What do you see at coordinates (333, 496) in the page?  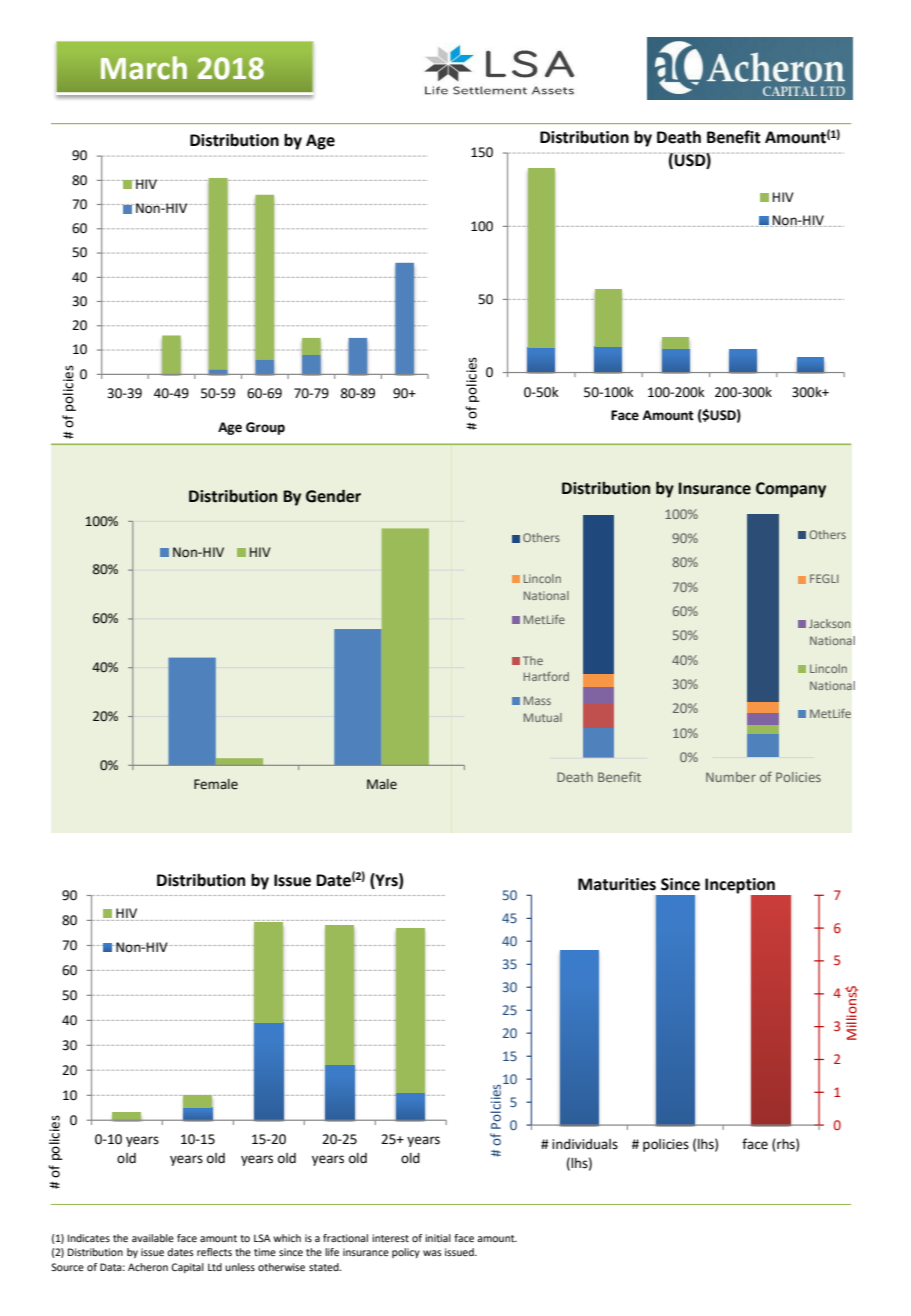 I see `Gender` at bounding box center [333, 496].
